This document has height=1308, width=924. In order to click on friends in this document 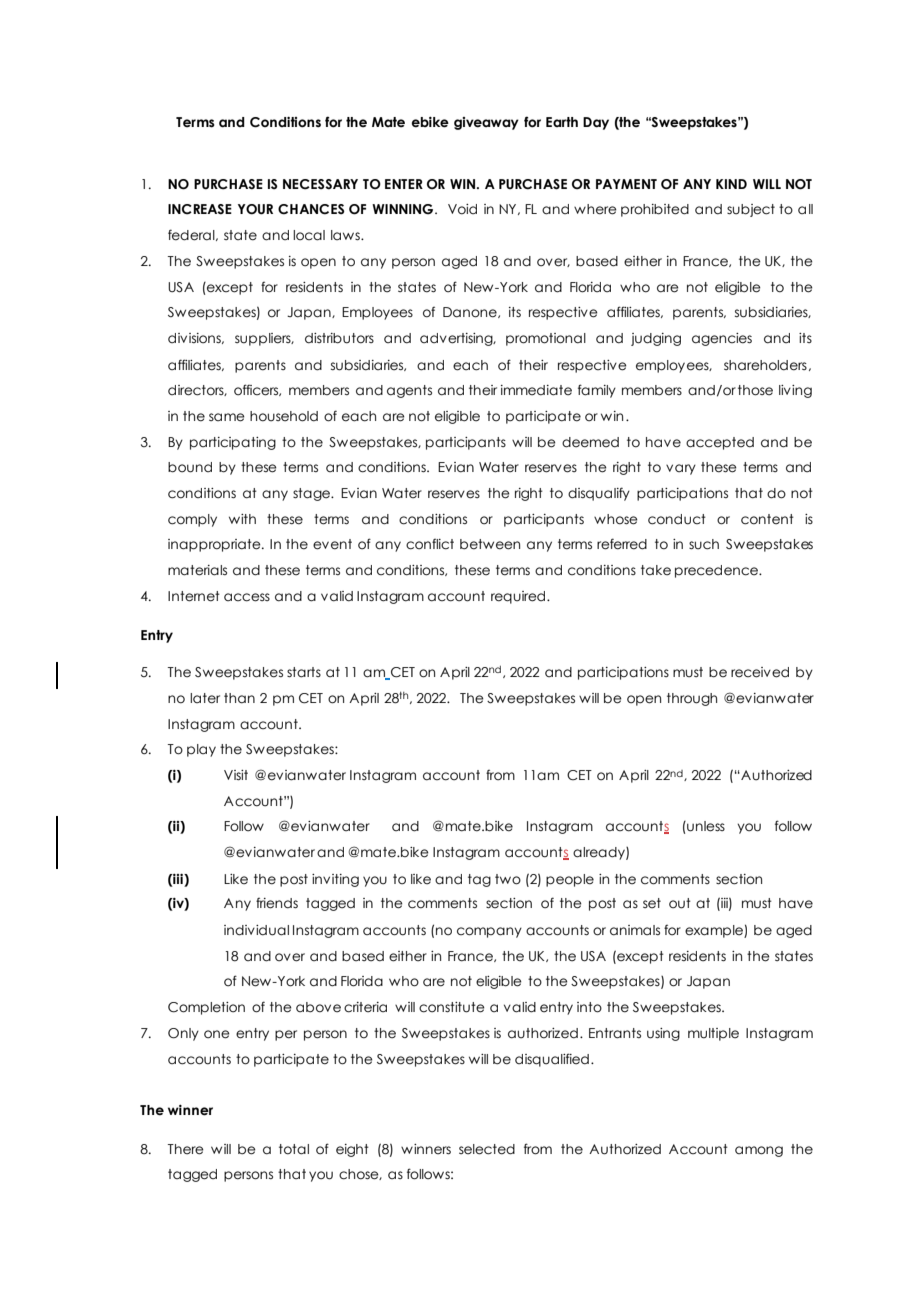, I will do `click(277, 903)`.
